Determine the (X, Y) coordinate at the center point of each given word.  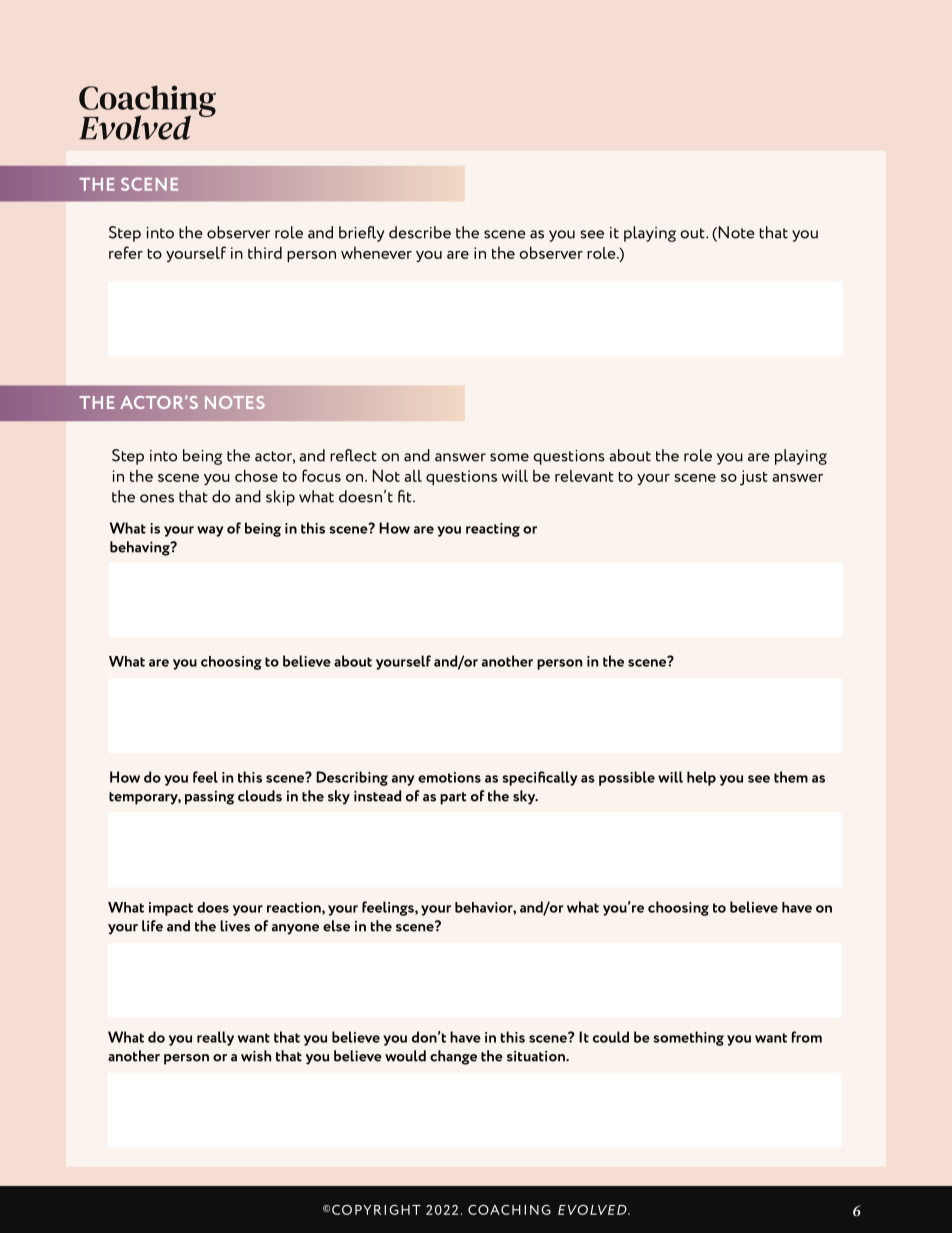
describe (420, 232)
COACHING (509, 1210)
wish (256, 1056)
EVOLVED (593, 1210)
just (754, 478)
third (265, 252)
